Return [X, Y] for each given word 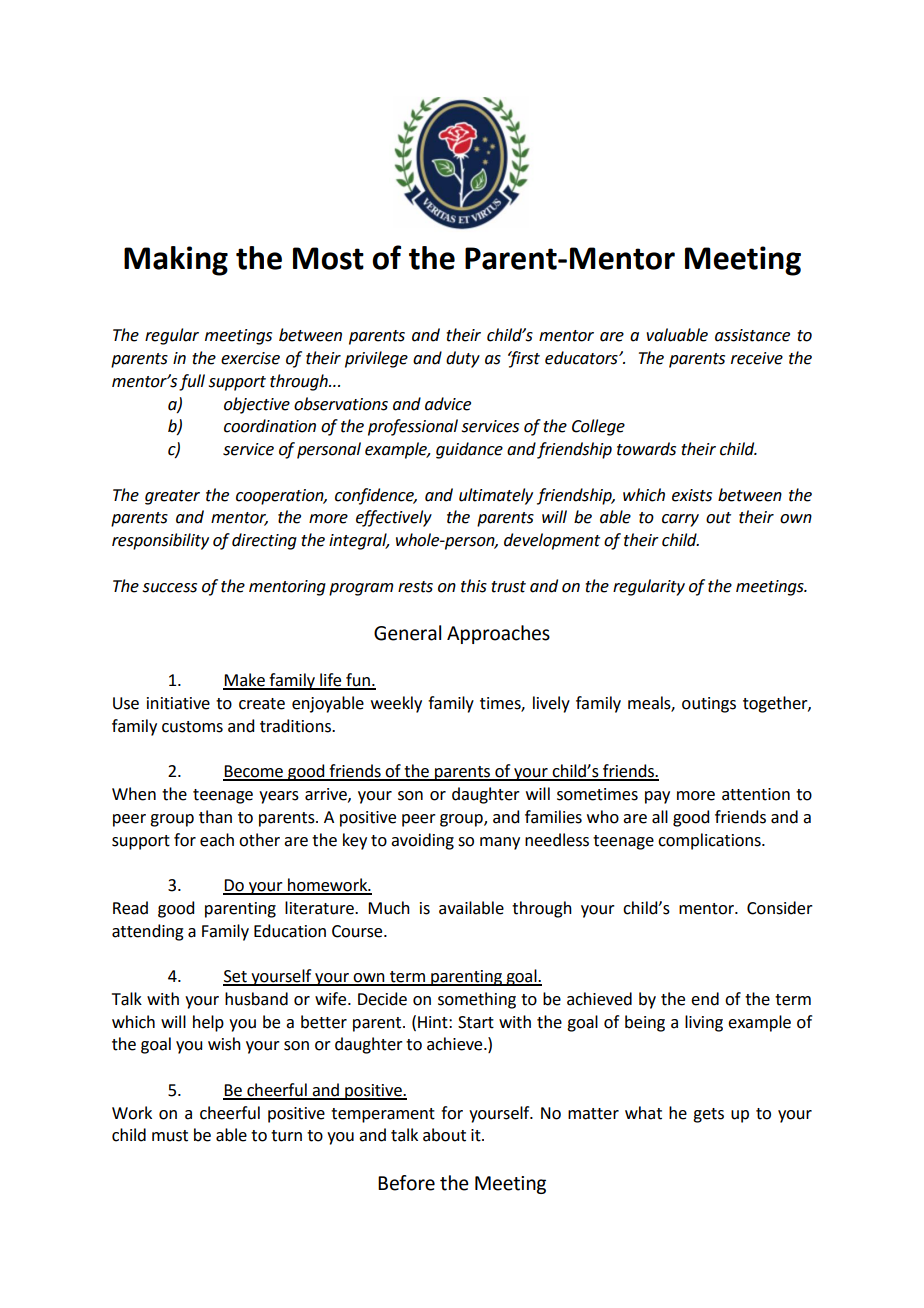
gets [708, 1115]
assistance [752, 335]
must [170, 1136]
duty [463, 359]
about [444, 1135]
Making [176, 261]
